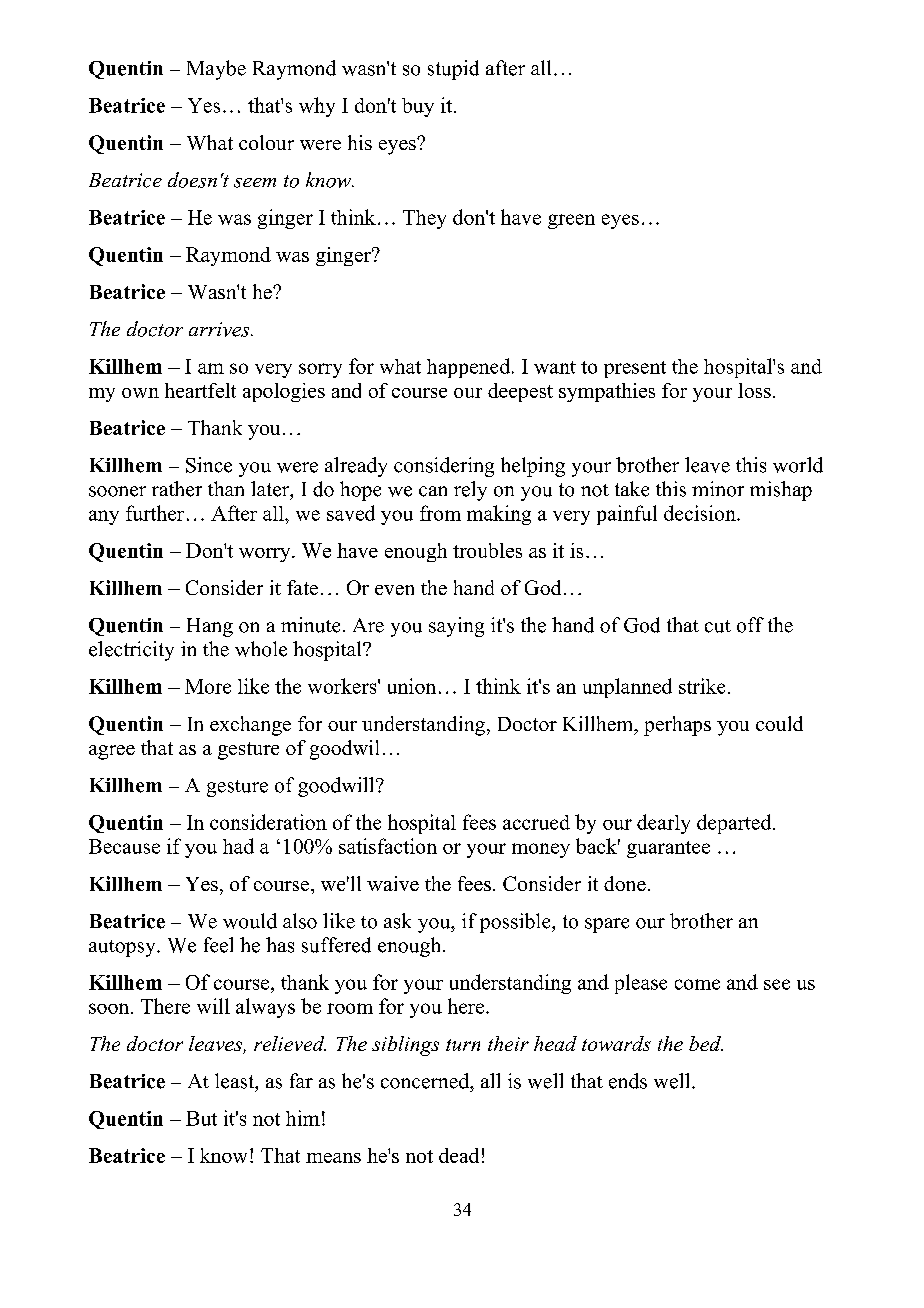 The image size is (924, 1308). Describe the element at coordinates (718, 626) in the screenshot. I see `cut` at that location.
